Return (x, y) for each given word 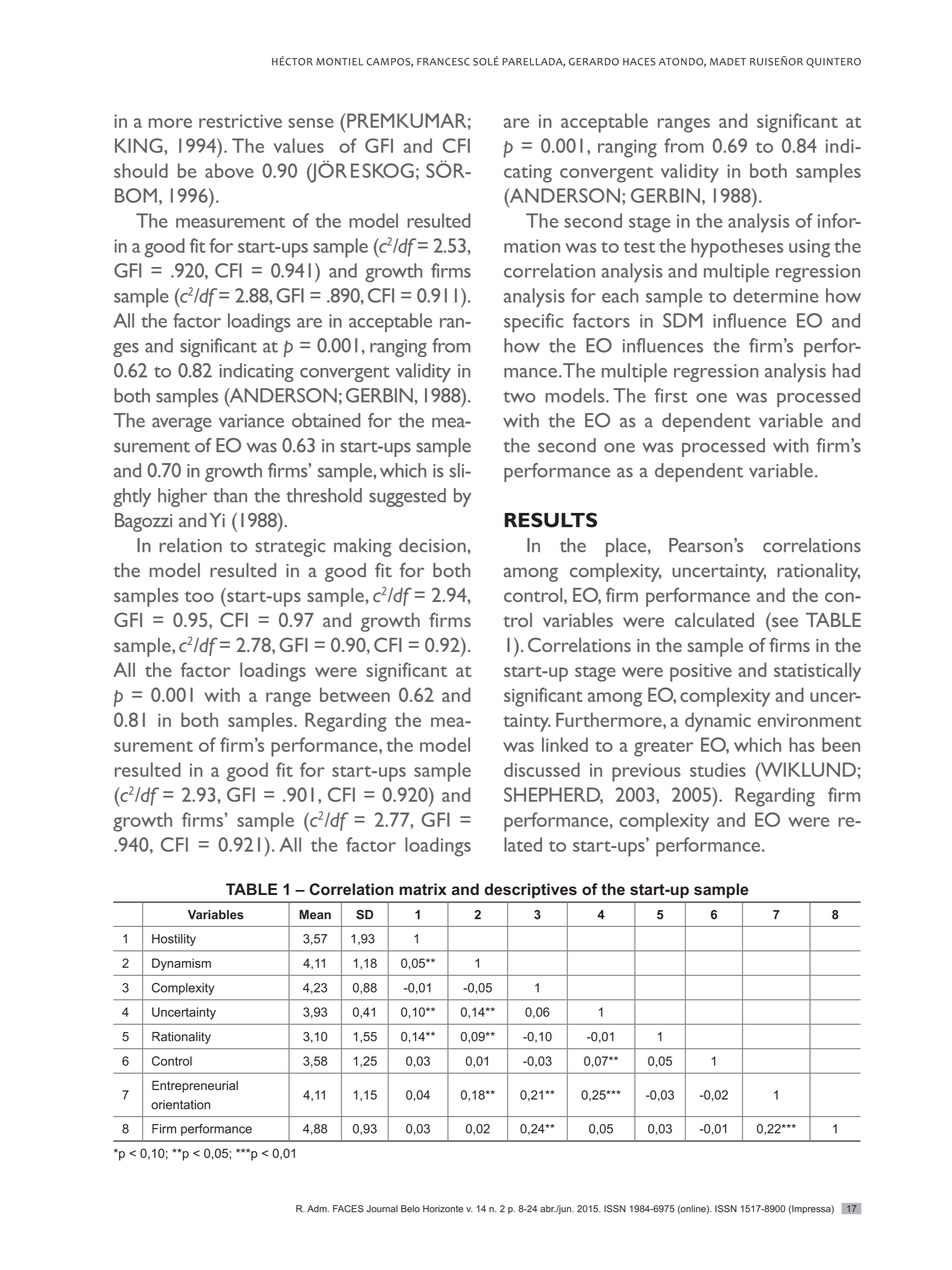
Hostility (174, 940)
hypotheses (737, 248)
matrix (423, 889)
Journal (382, 1209)
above (229, 170)
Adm (318, 1209)
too (199, 596)
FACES (348, 1209)
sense (311, 123)
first (671, 395)
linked (565, 744)
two (519, 397)
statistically (817, 672)
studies (718, 769)
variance (251, 421)
